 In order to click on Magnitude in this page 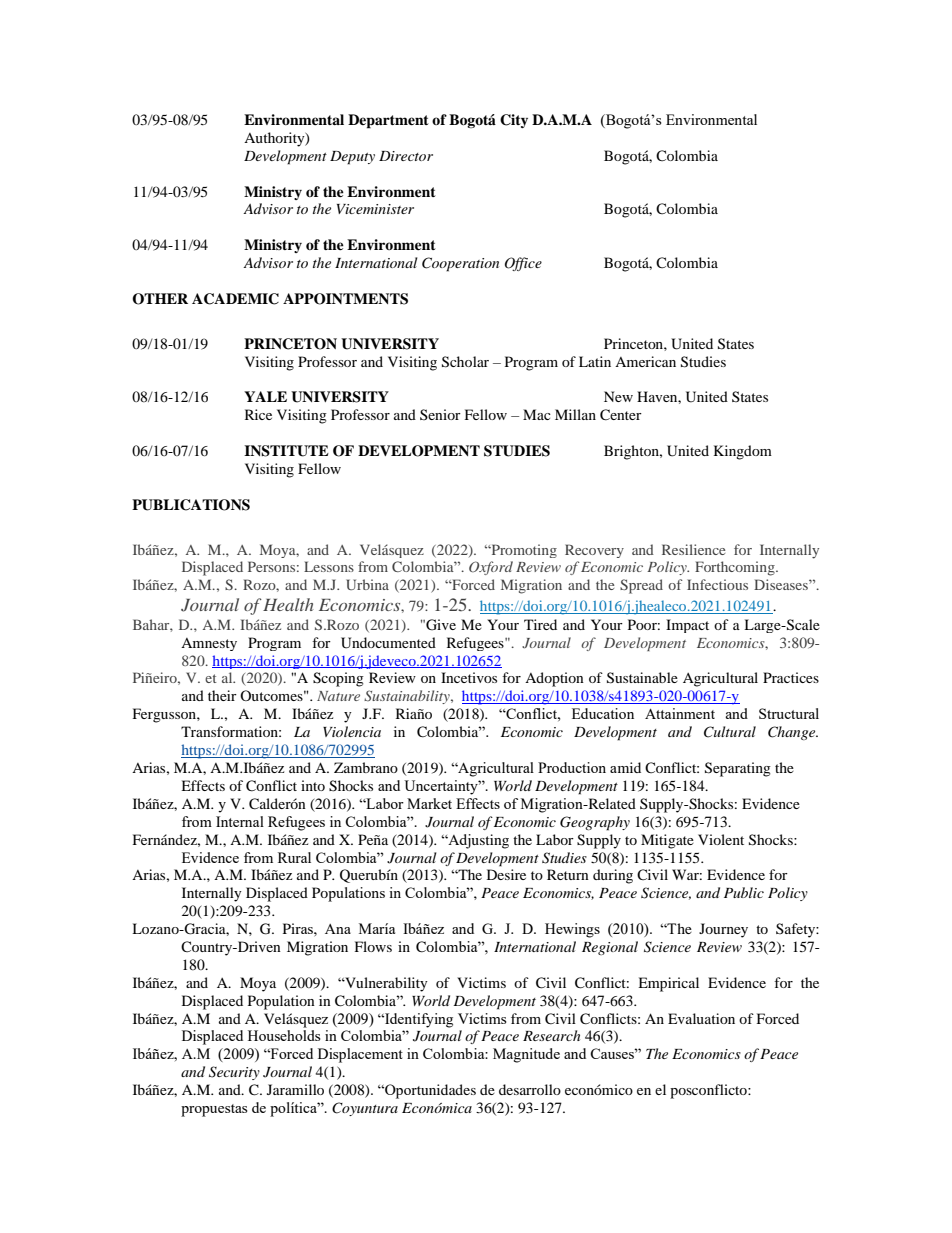, I will do `click(526, 1055)`.
